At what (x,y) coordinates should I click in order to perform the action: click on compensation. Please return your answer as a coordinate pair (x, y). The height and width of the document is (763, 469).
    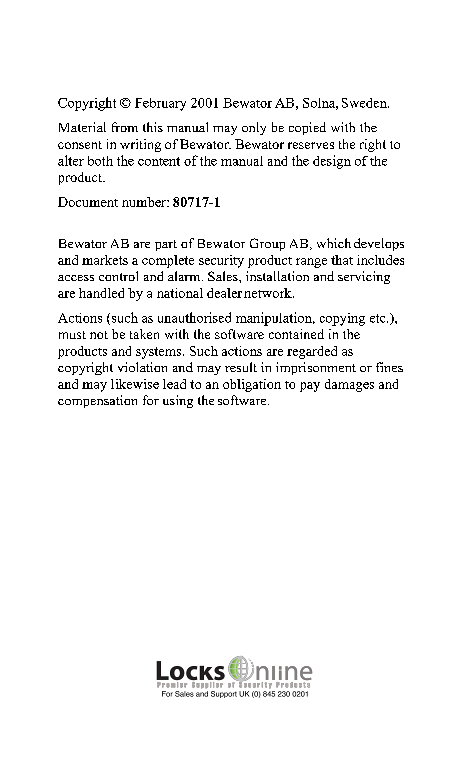
    Looking at the image, I should click on (97, 401).
